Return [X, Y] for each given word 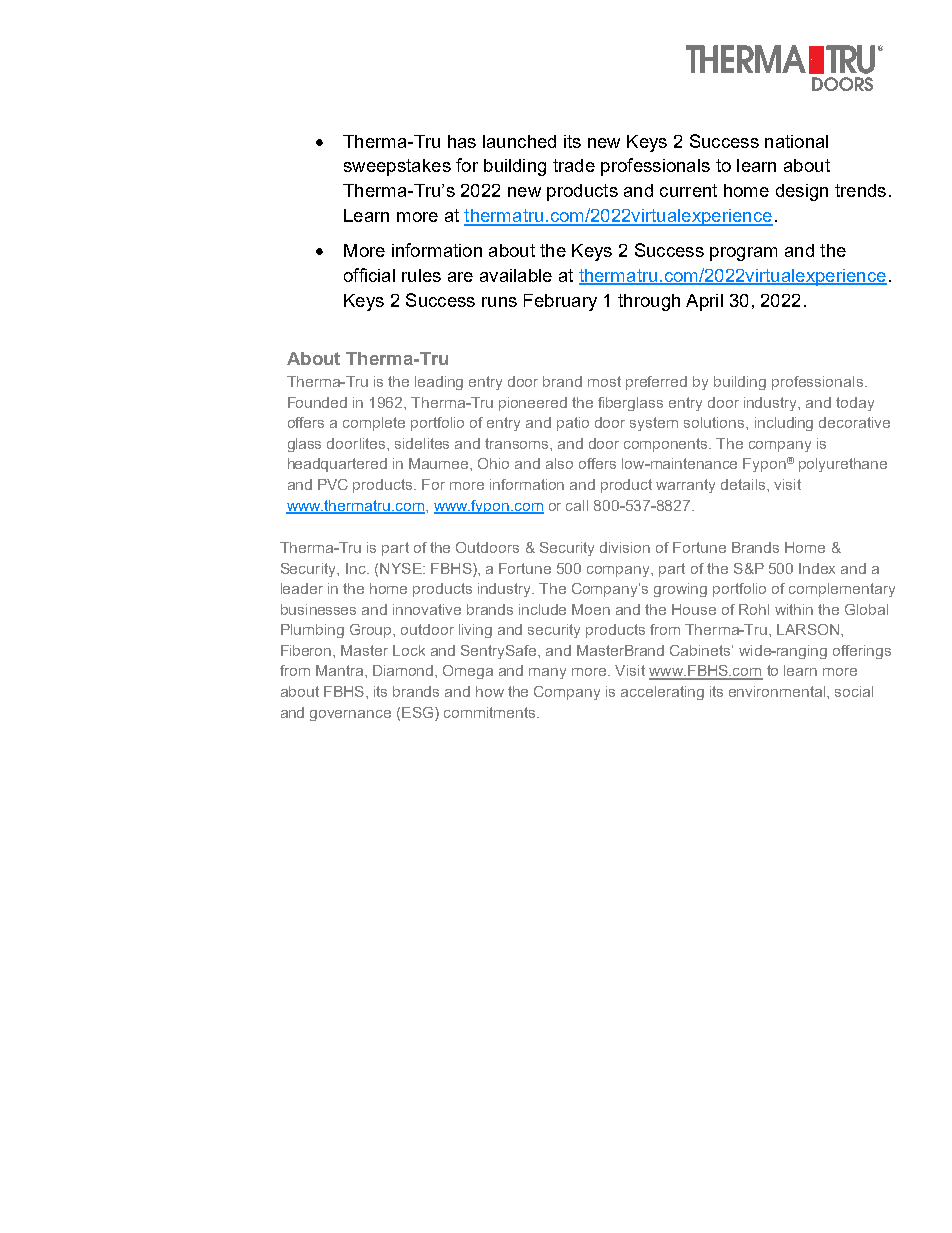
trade [574, 165]
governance [350, 715]
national [796, 141]
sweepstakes [397, 167]
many [547, 673]
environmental [778, 691]
